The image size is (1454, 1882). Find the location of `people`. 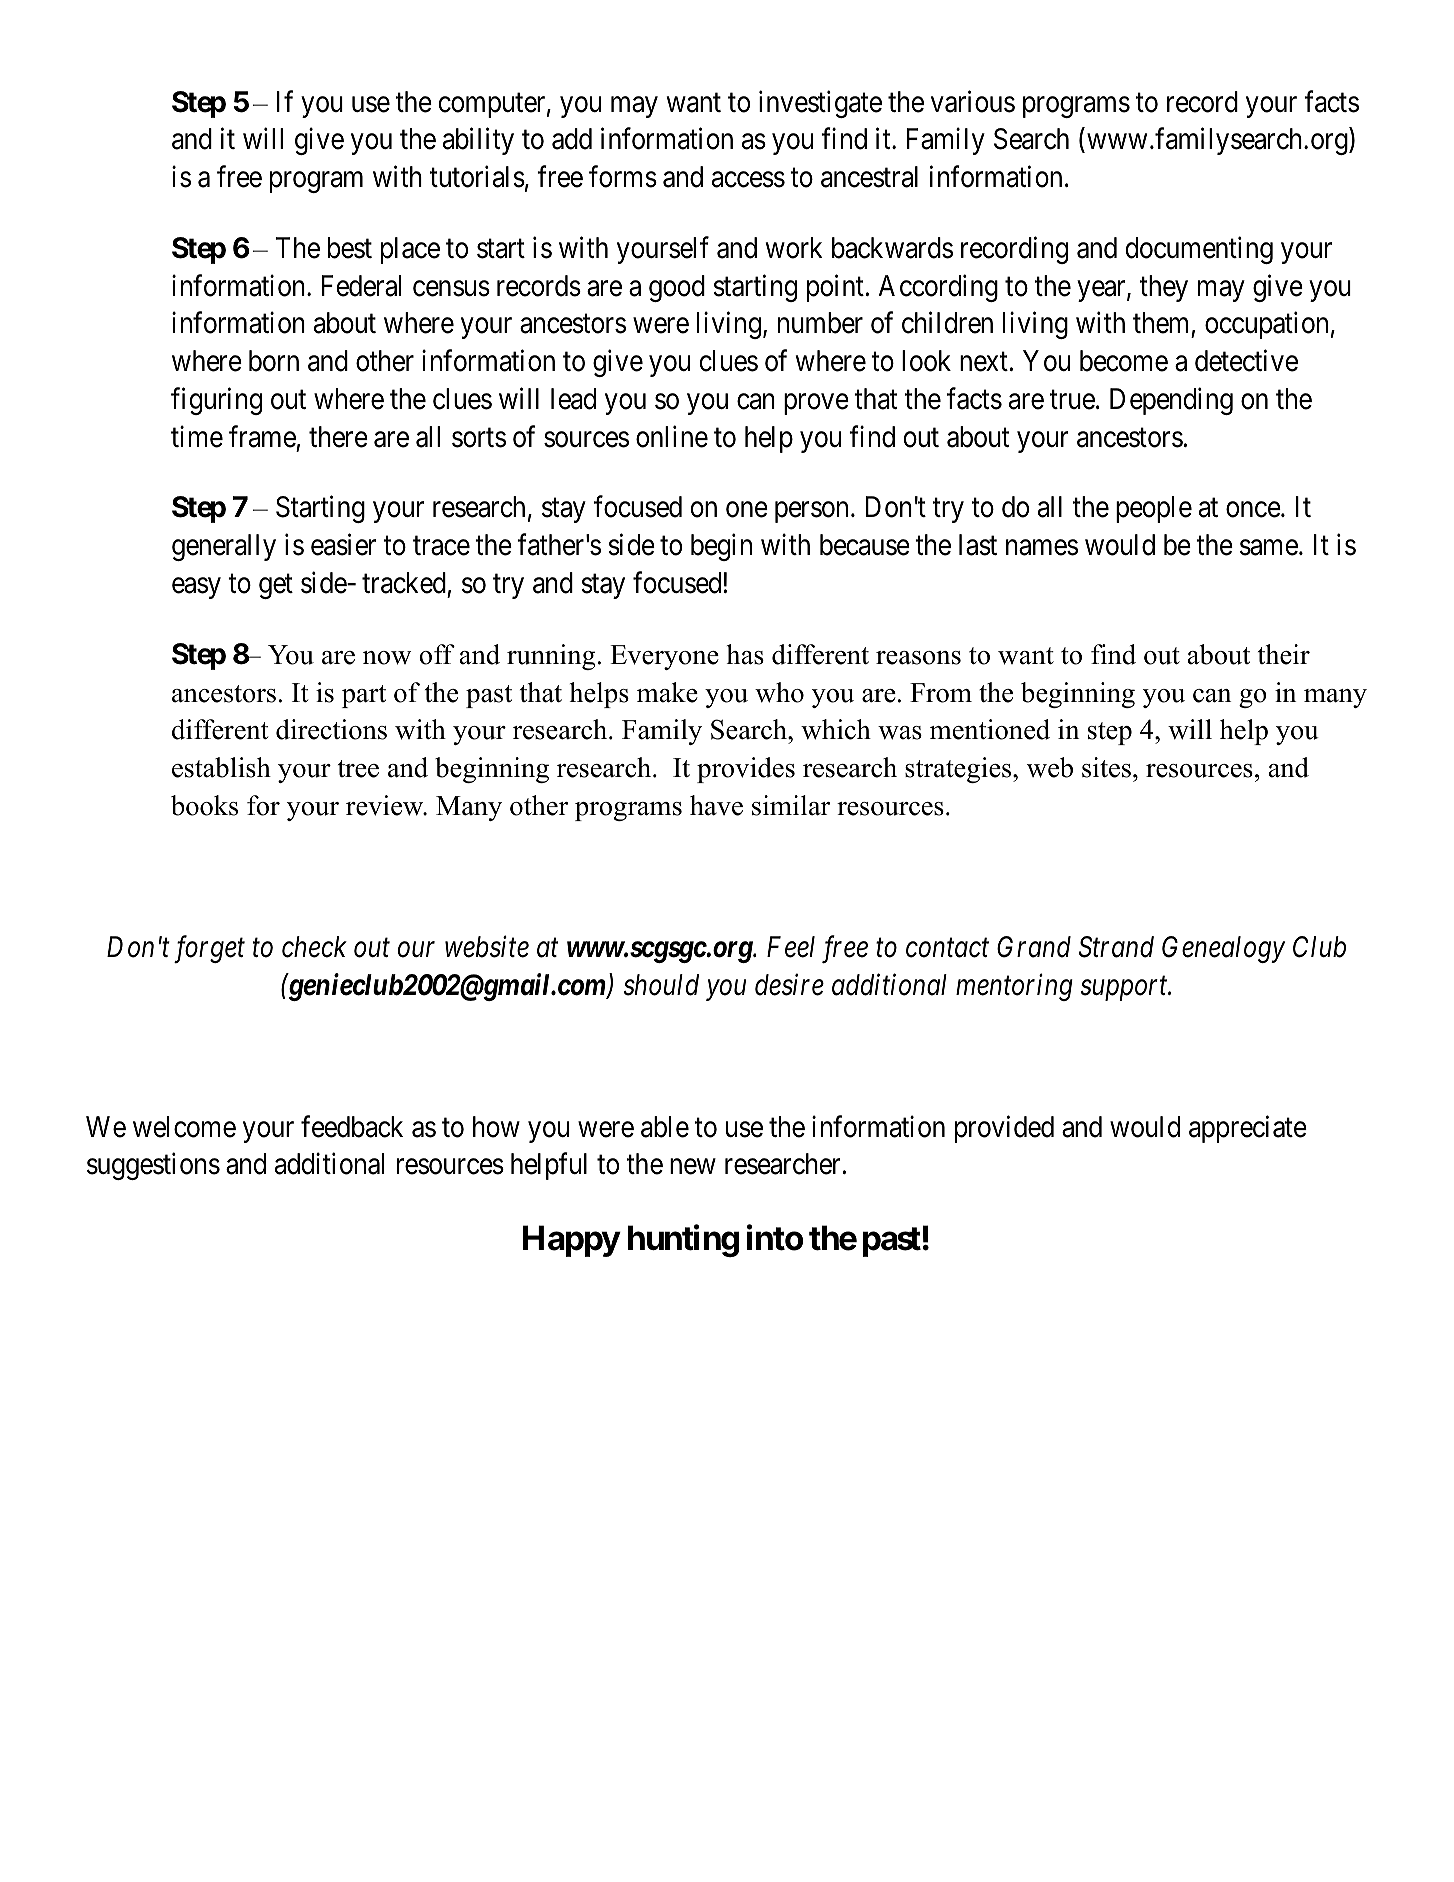

people is located at coordinates (1154, 509).
